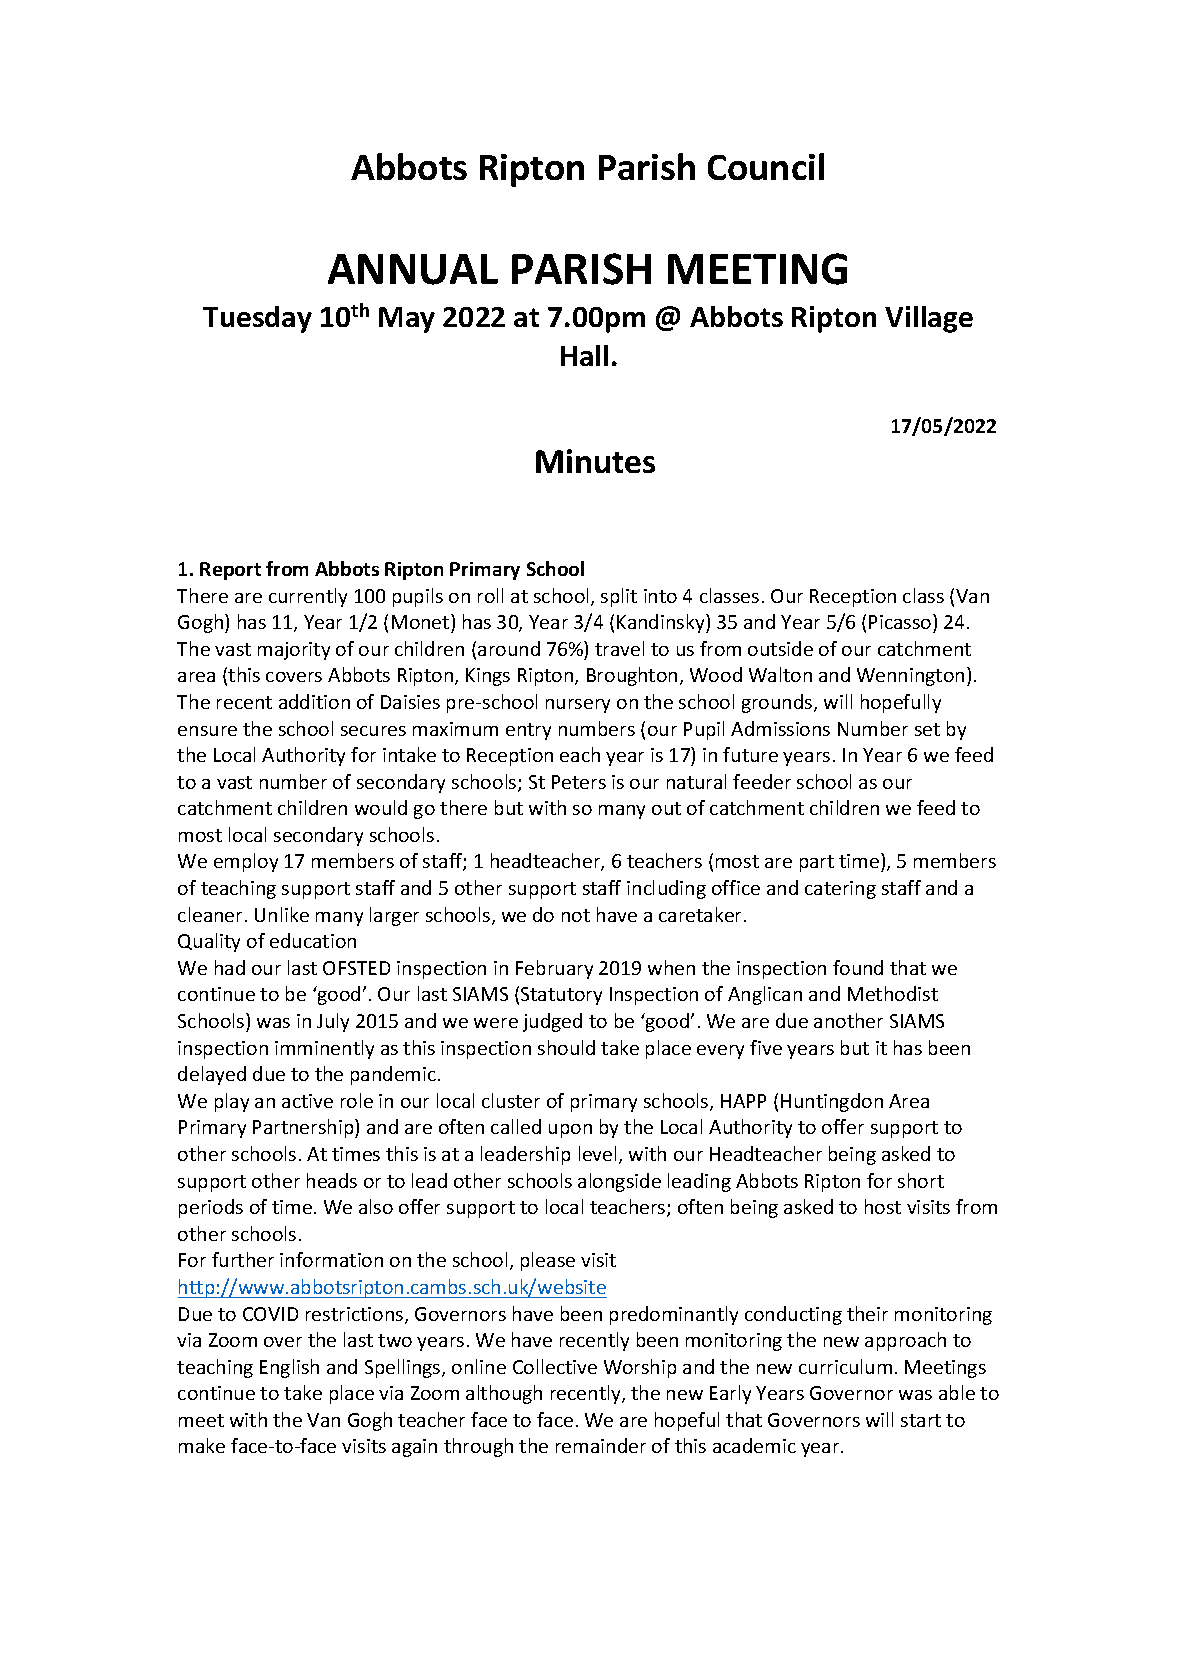  Describe the element at coordinates (584, 355) in the image. I see `Hall` at that location.
